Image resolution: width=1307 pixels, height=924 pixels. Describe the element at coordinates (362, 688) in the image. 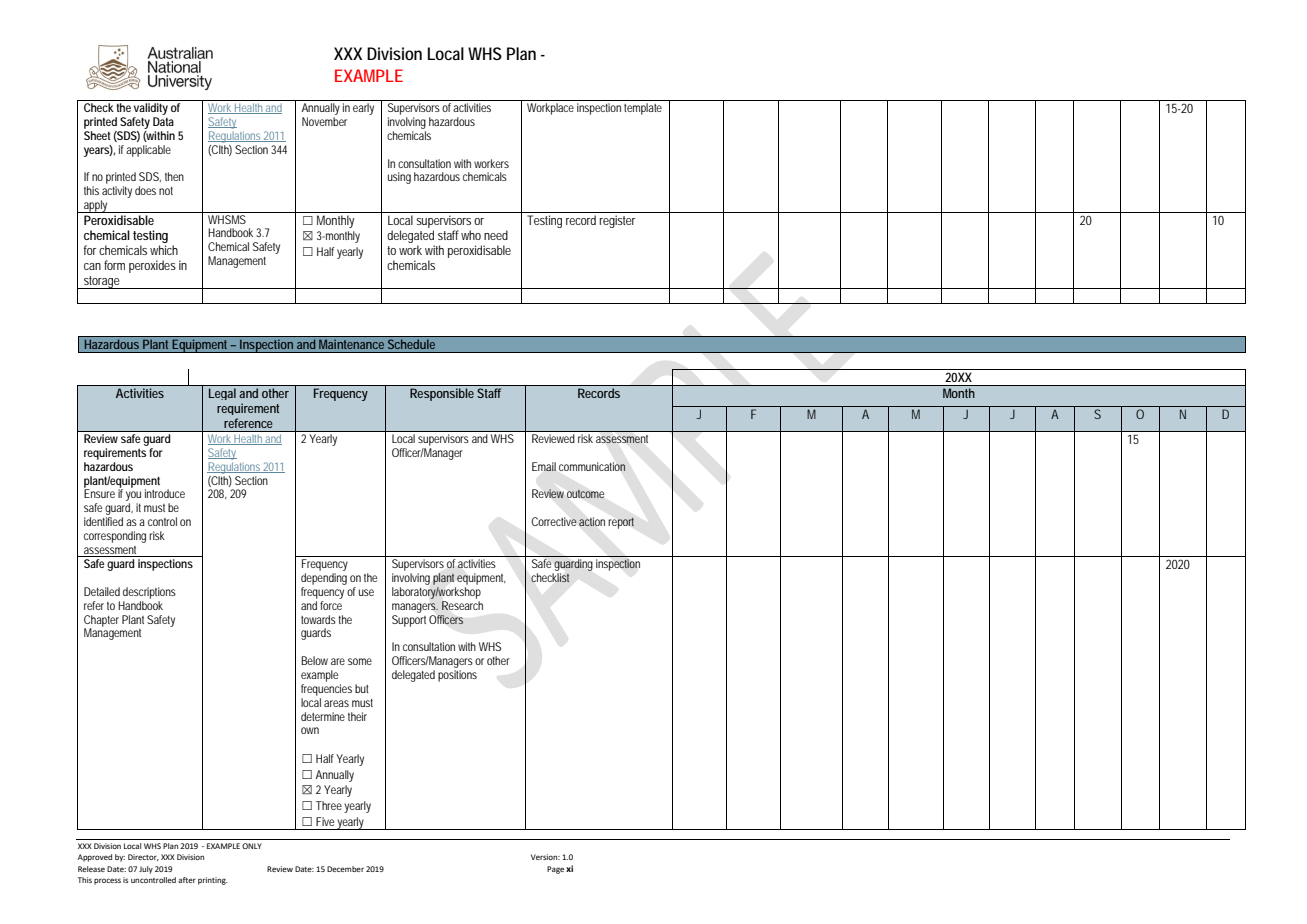

I see `but` at that location.
